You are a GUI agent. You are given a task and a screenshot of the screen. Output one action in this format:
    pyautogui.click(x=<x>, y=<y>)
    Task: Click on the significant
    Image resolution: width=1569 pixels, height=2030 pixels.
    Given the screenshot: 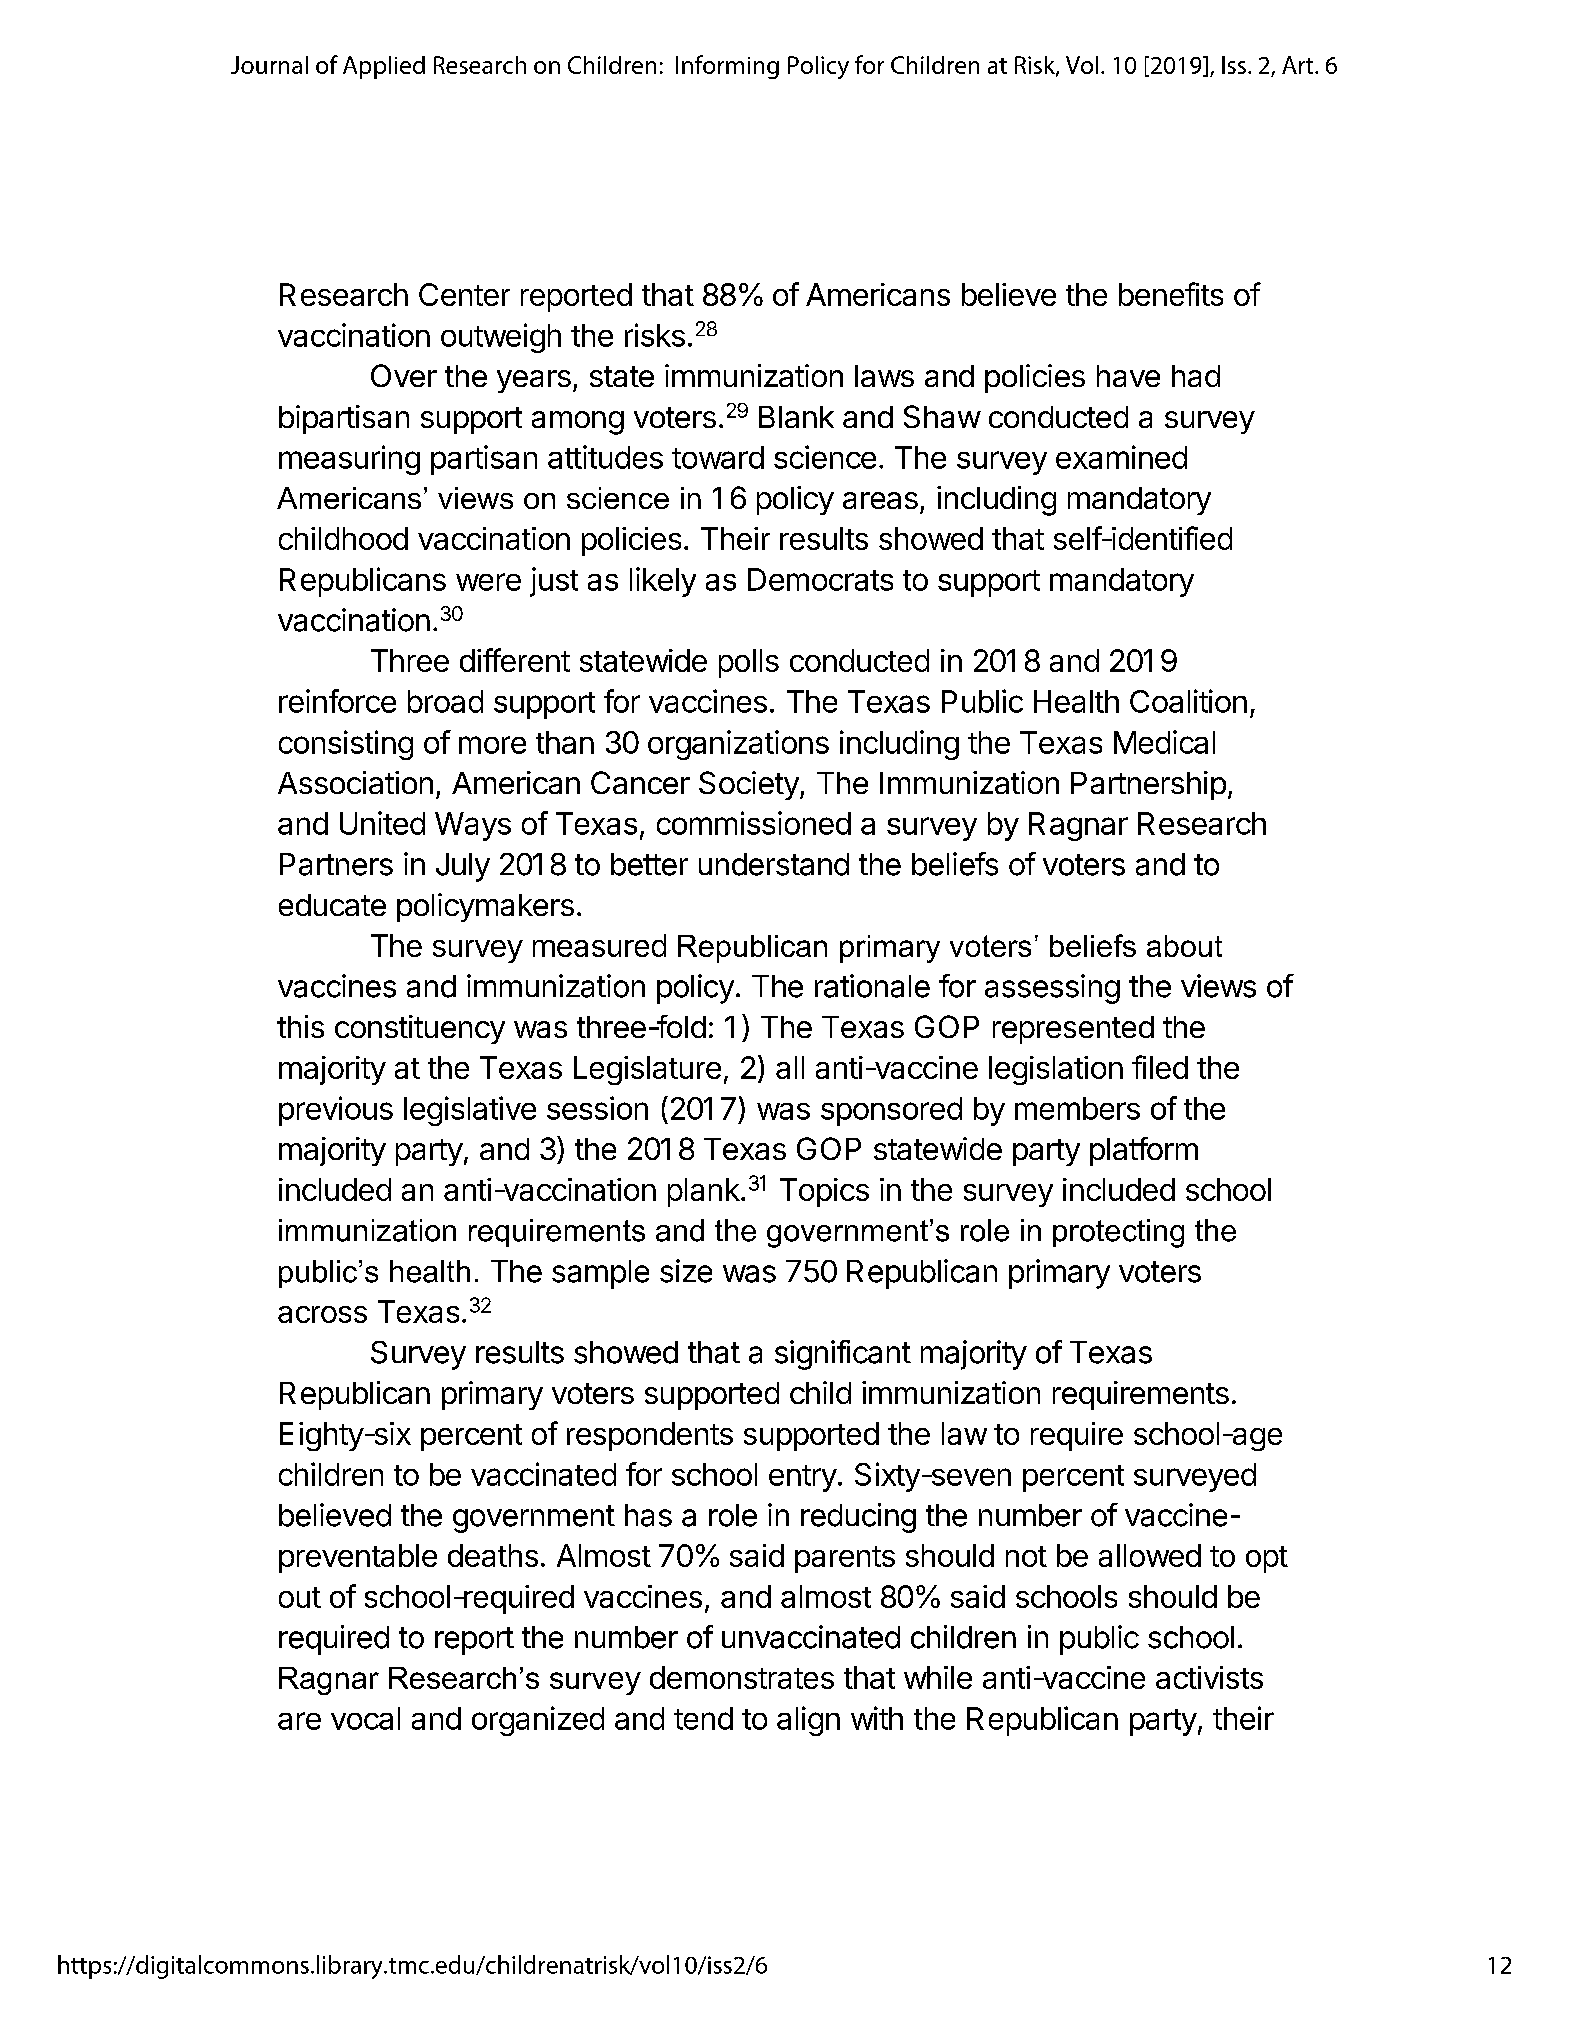 What is the action you would take?
    pyautogui.click(x=843, y=1355)
